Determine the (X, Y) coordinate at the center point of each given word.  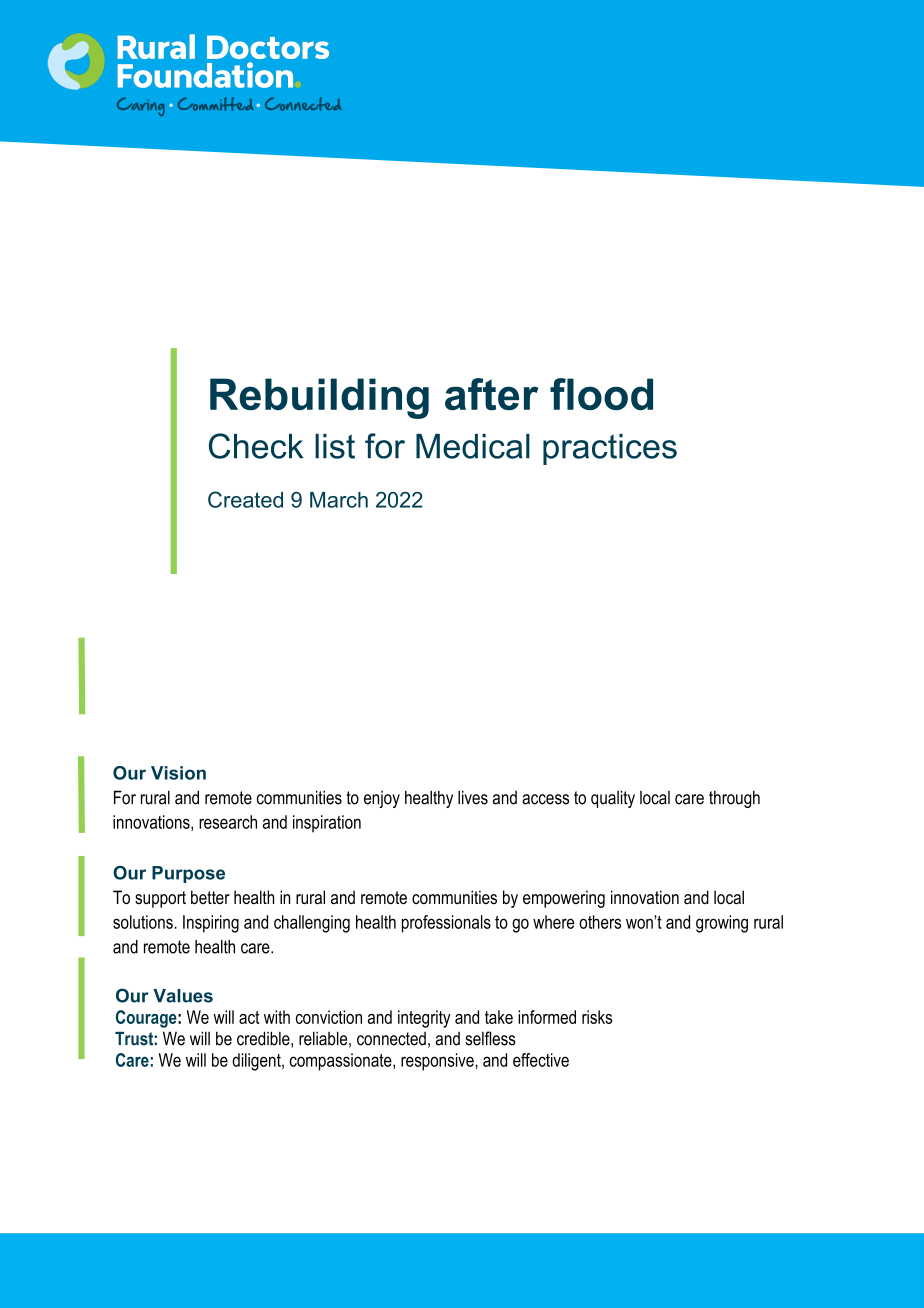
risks (597, 1017)
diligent (257, 1062)
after (491, 394)
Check (256, 446)
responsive (438, 1062)
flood (601, 394)
